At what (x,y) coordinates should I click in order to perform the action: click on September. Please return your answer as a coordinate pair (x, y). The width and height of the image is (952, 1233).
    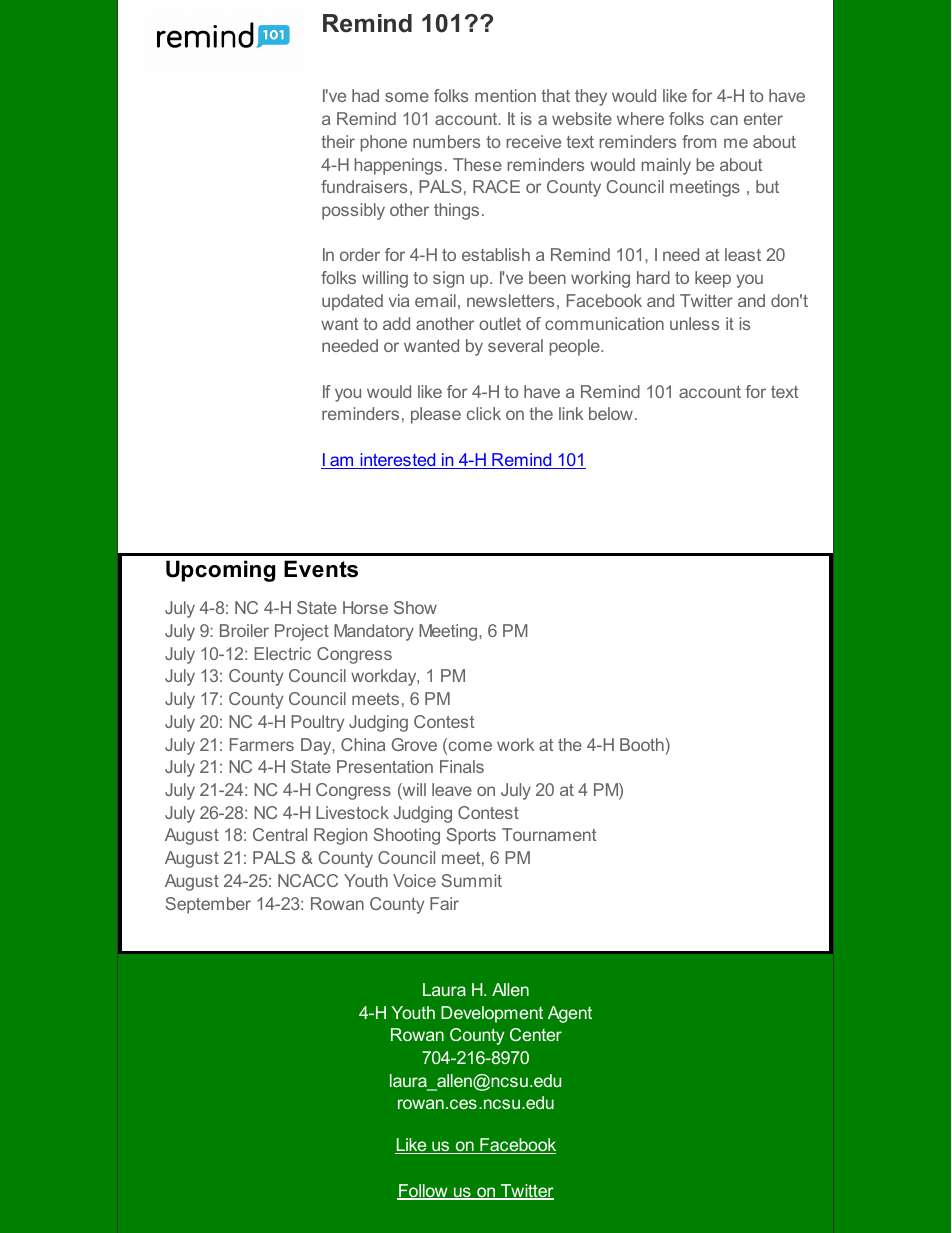
    Looking at the image, I should click on (208, 905).
